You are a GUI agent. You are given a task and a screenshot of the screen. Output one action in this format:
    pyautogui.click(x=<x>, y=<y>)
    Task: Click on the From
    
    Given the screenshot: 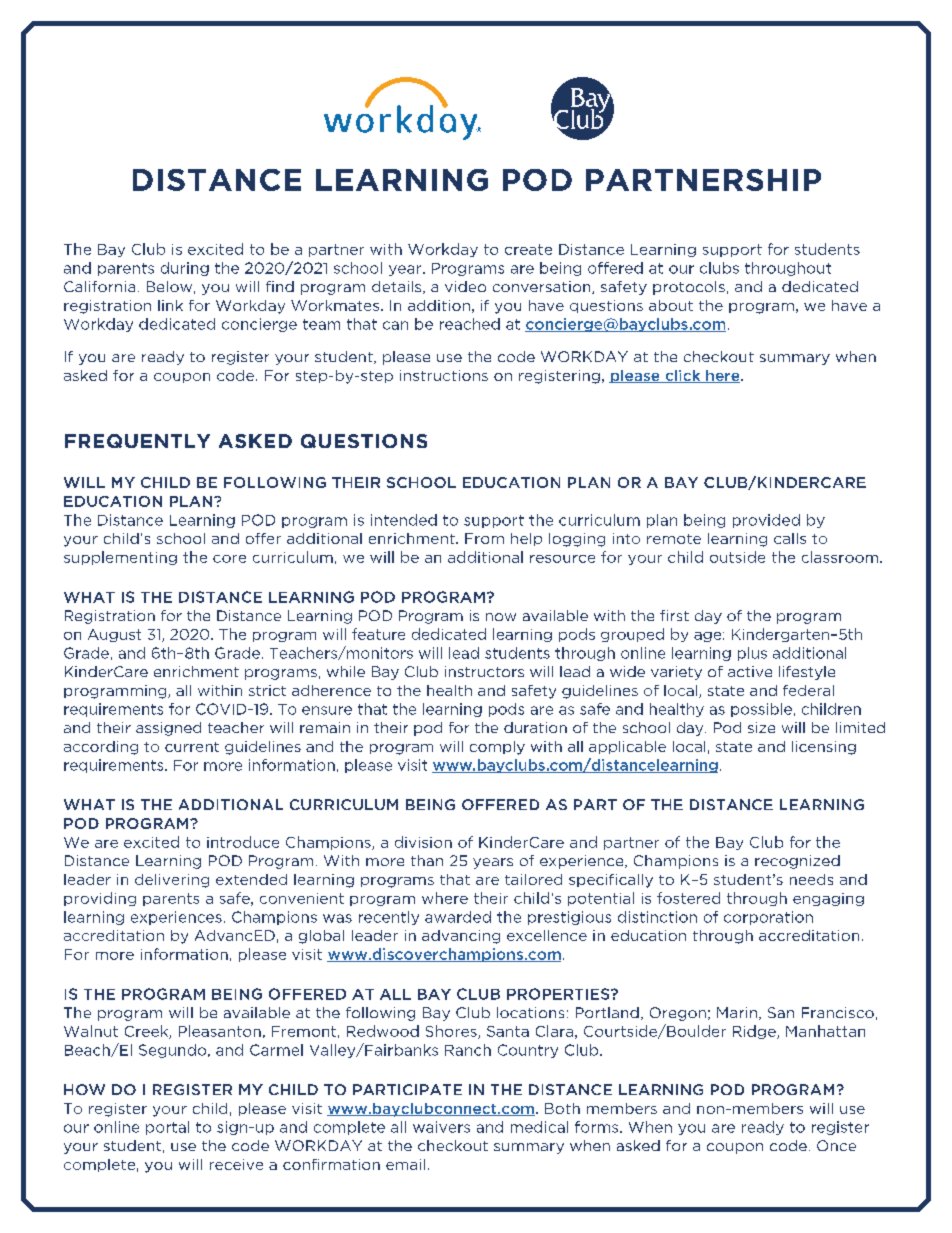 What is the action you would take?
    pyautogui.click(x=484, y=538)
